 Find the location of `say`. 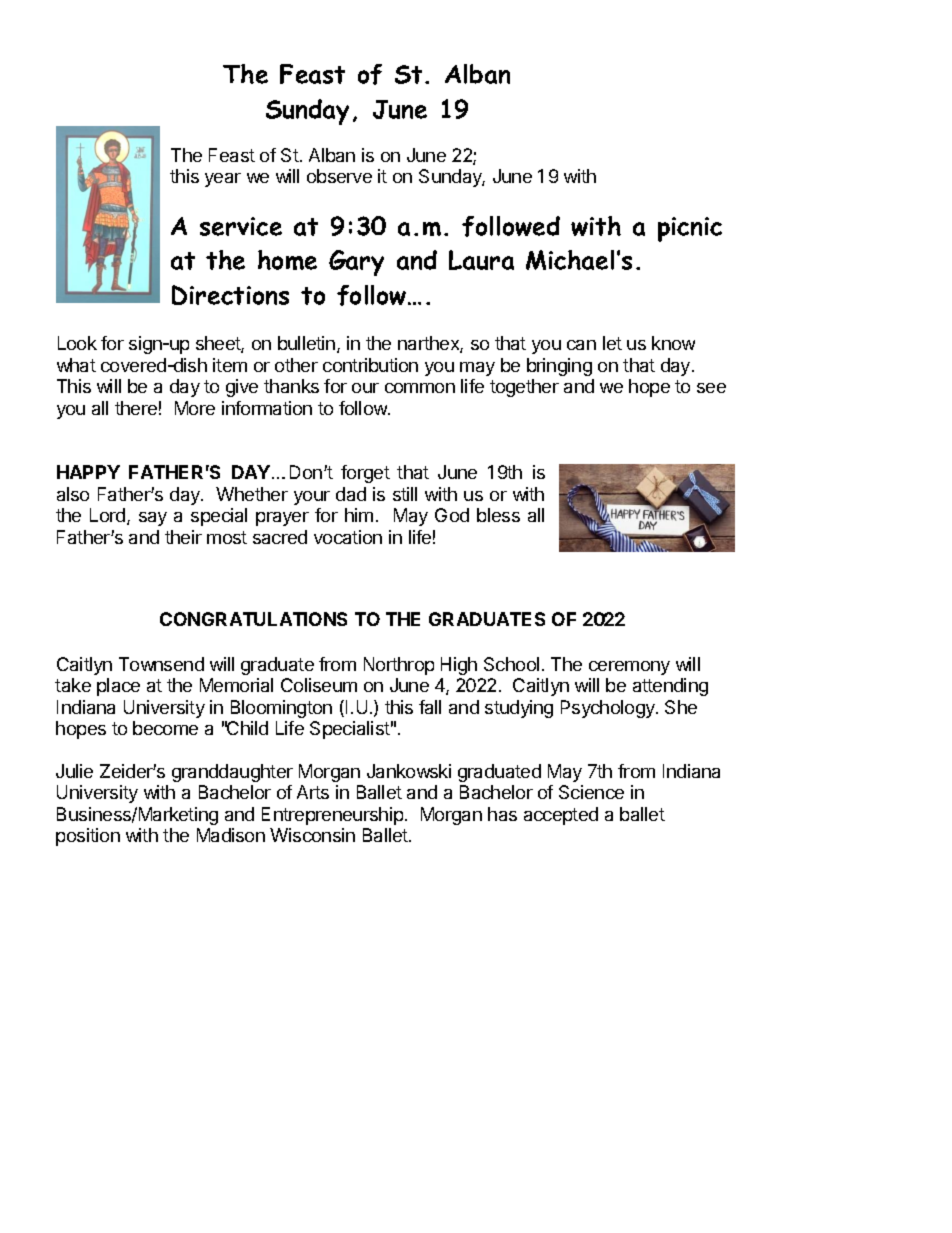

say is located at coordinates (153, 519).
